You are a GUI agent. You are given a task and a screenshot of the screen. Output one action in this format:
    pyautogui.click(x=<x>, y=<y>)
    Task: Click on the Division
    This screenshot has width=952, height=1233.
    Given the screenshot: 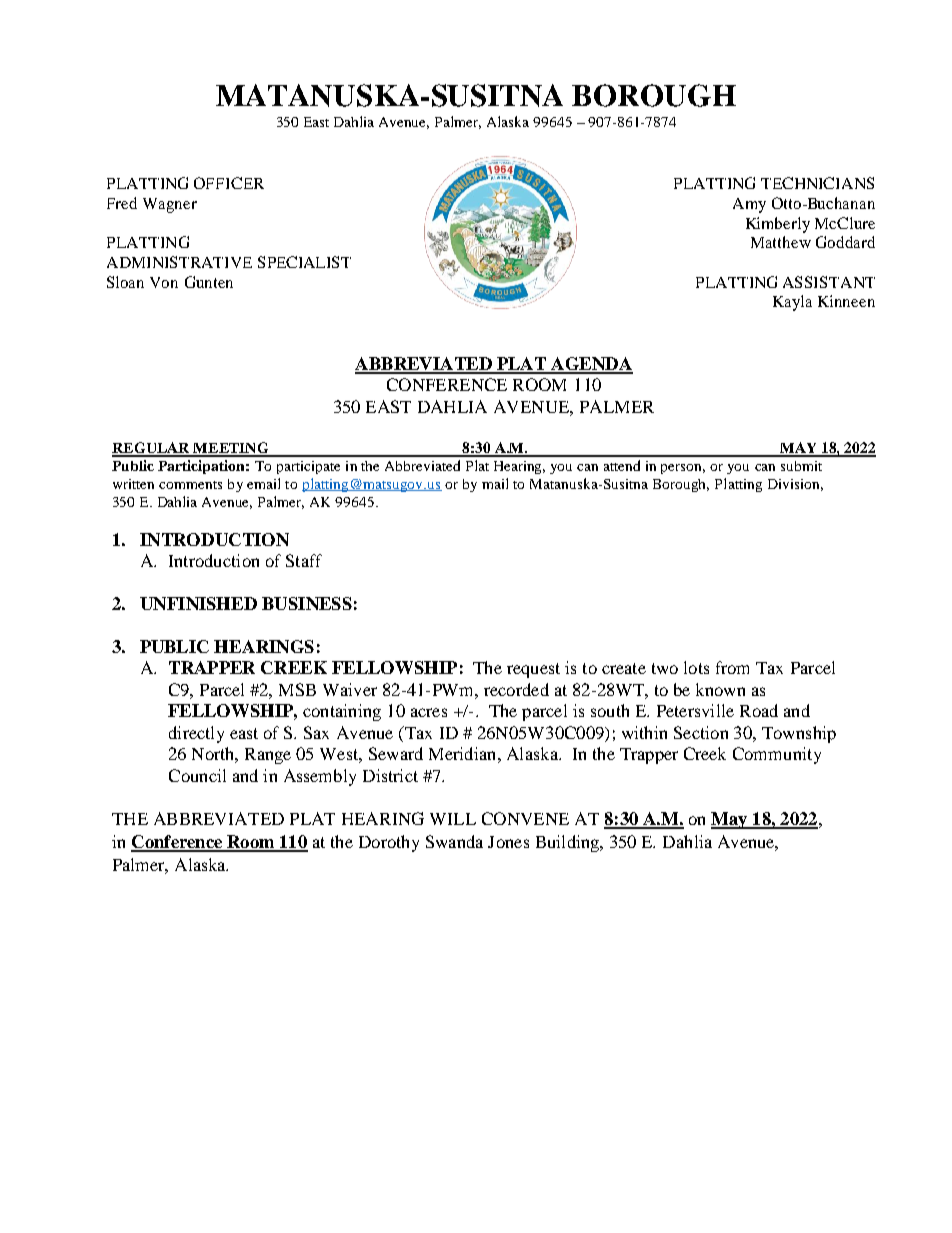 What is the action you would take?
    pyautogui.click(x=795, y=485)
